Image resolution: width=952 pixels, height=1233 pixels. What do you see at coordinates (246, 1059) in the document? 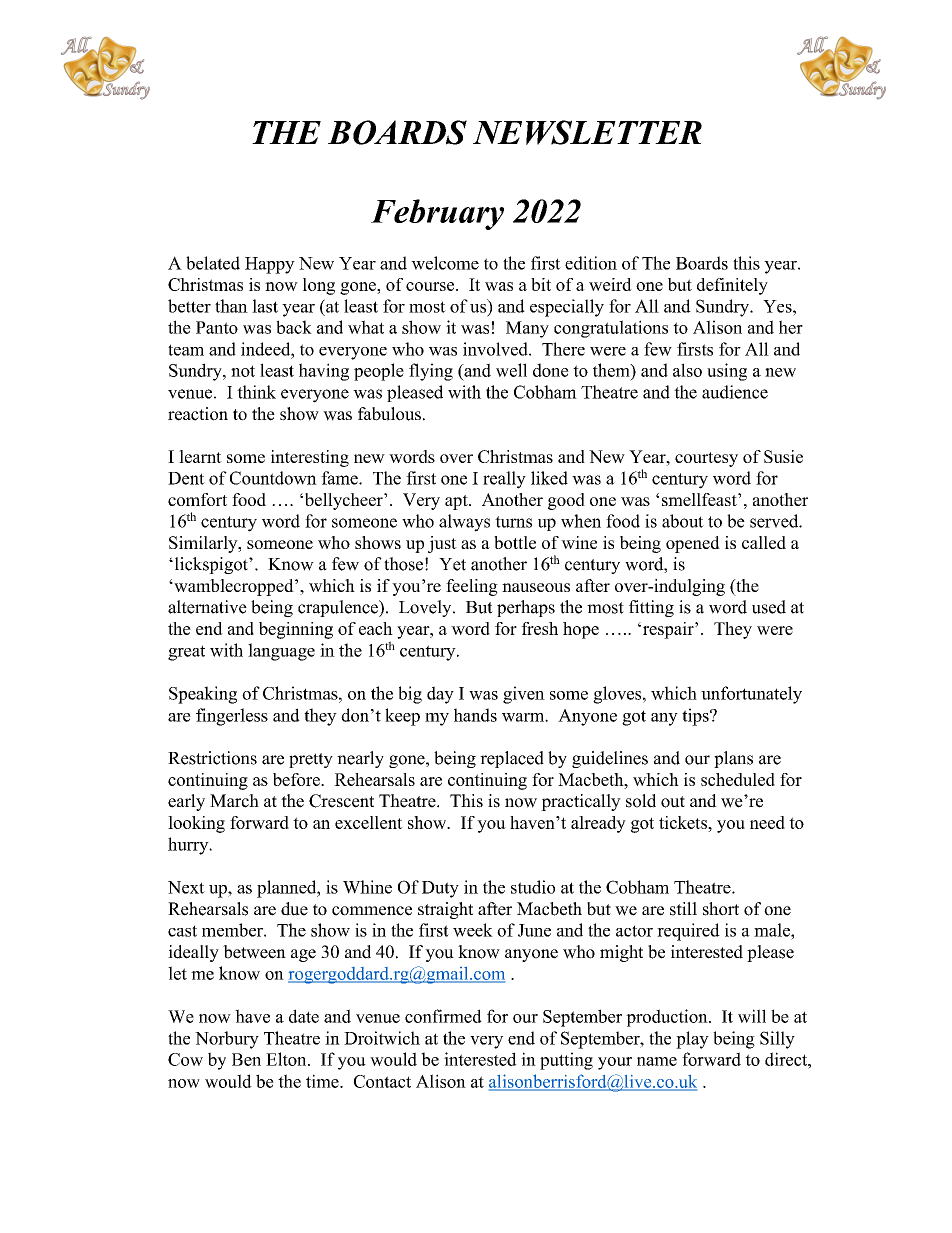
I see `Ben` at bounding box center [246, 1059].
